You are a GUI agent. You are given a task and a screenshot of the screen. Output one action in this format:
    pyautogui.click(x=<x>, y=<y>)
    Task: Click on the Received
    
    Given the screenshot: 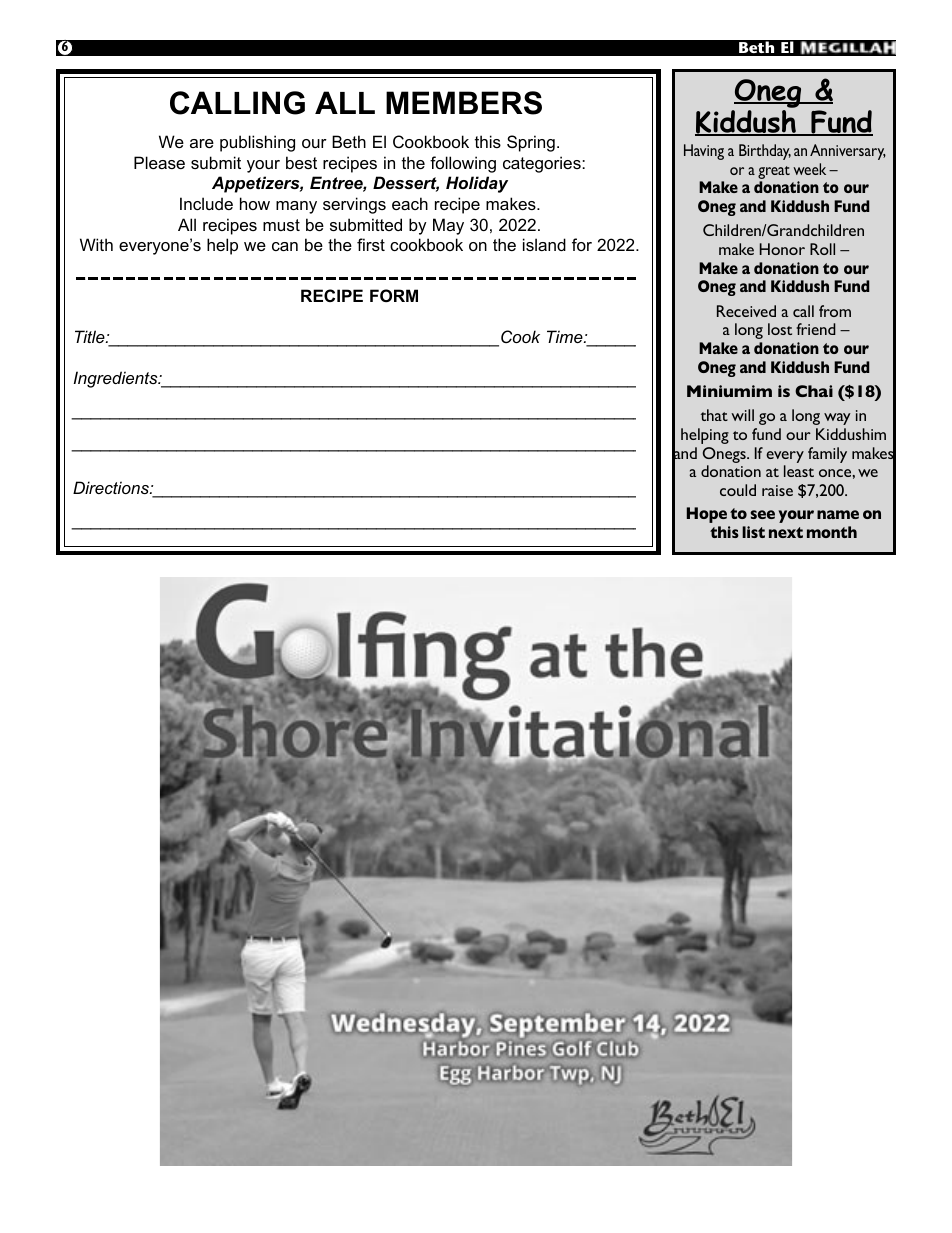 What is the action you would take?
    pyautogui.click(x=746, y=311)
